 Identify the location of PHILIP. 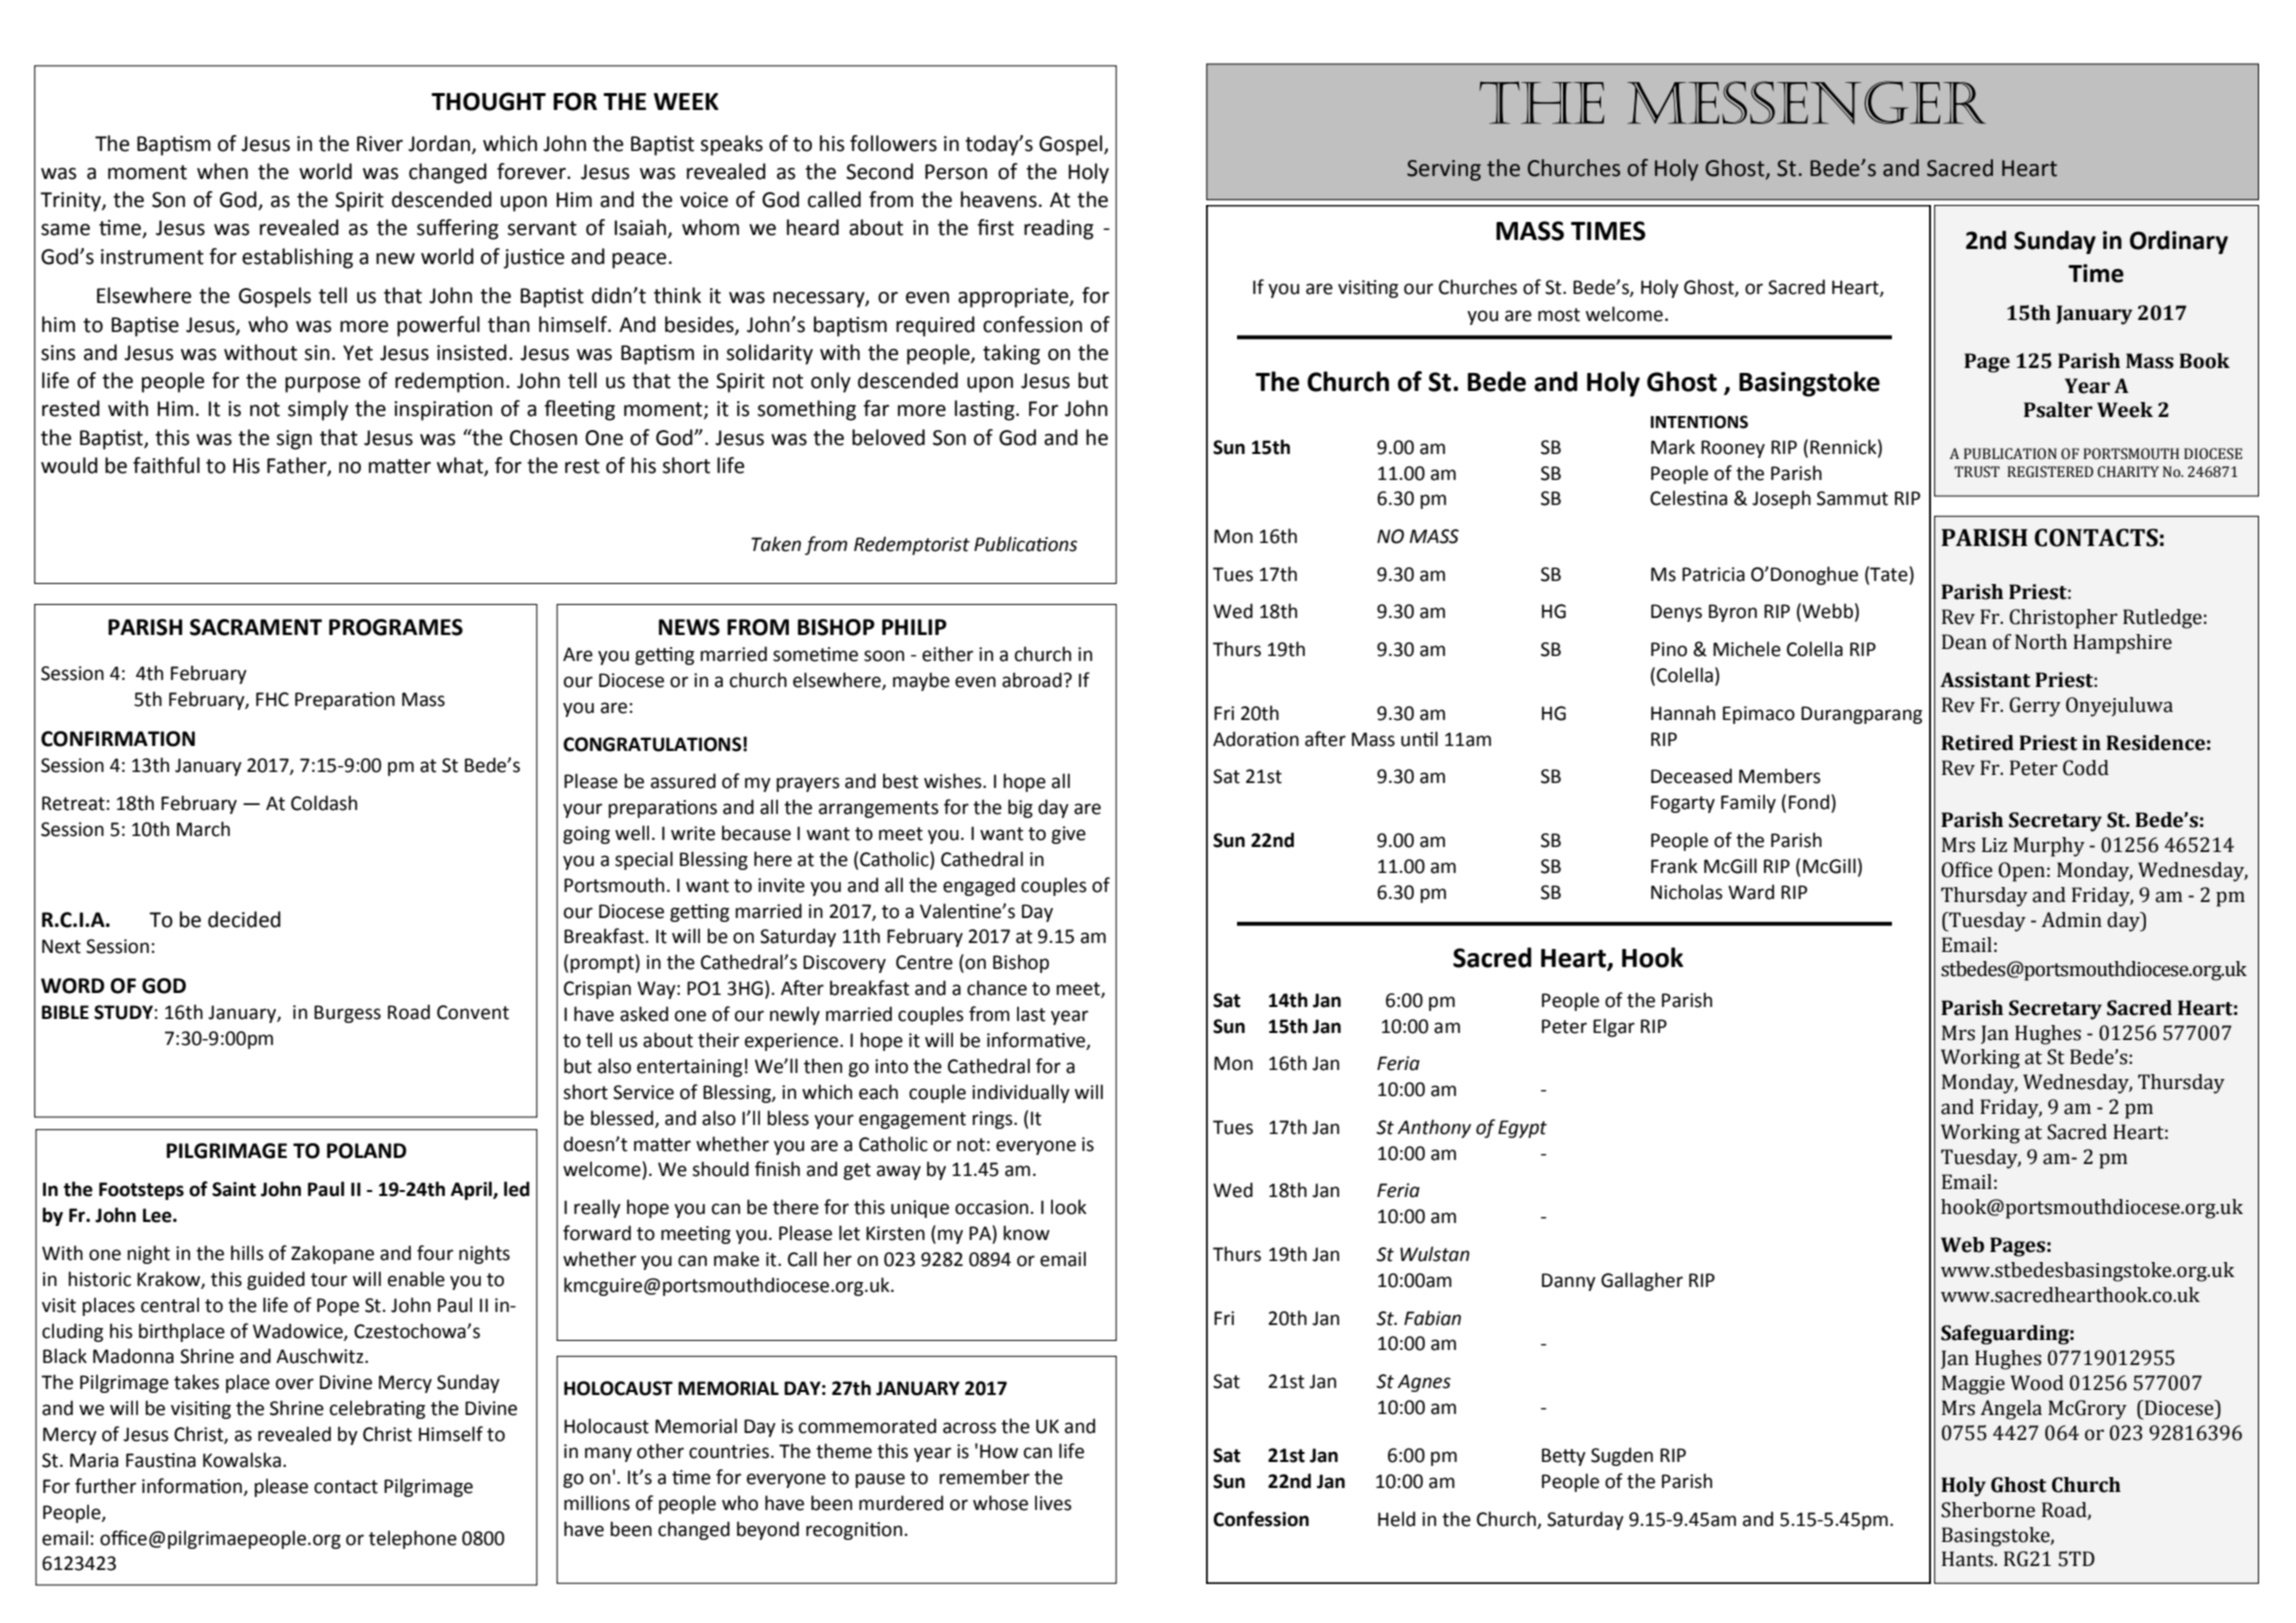
(914, 627).
